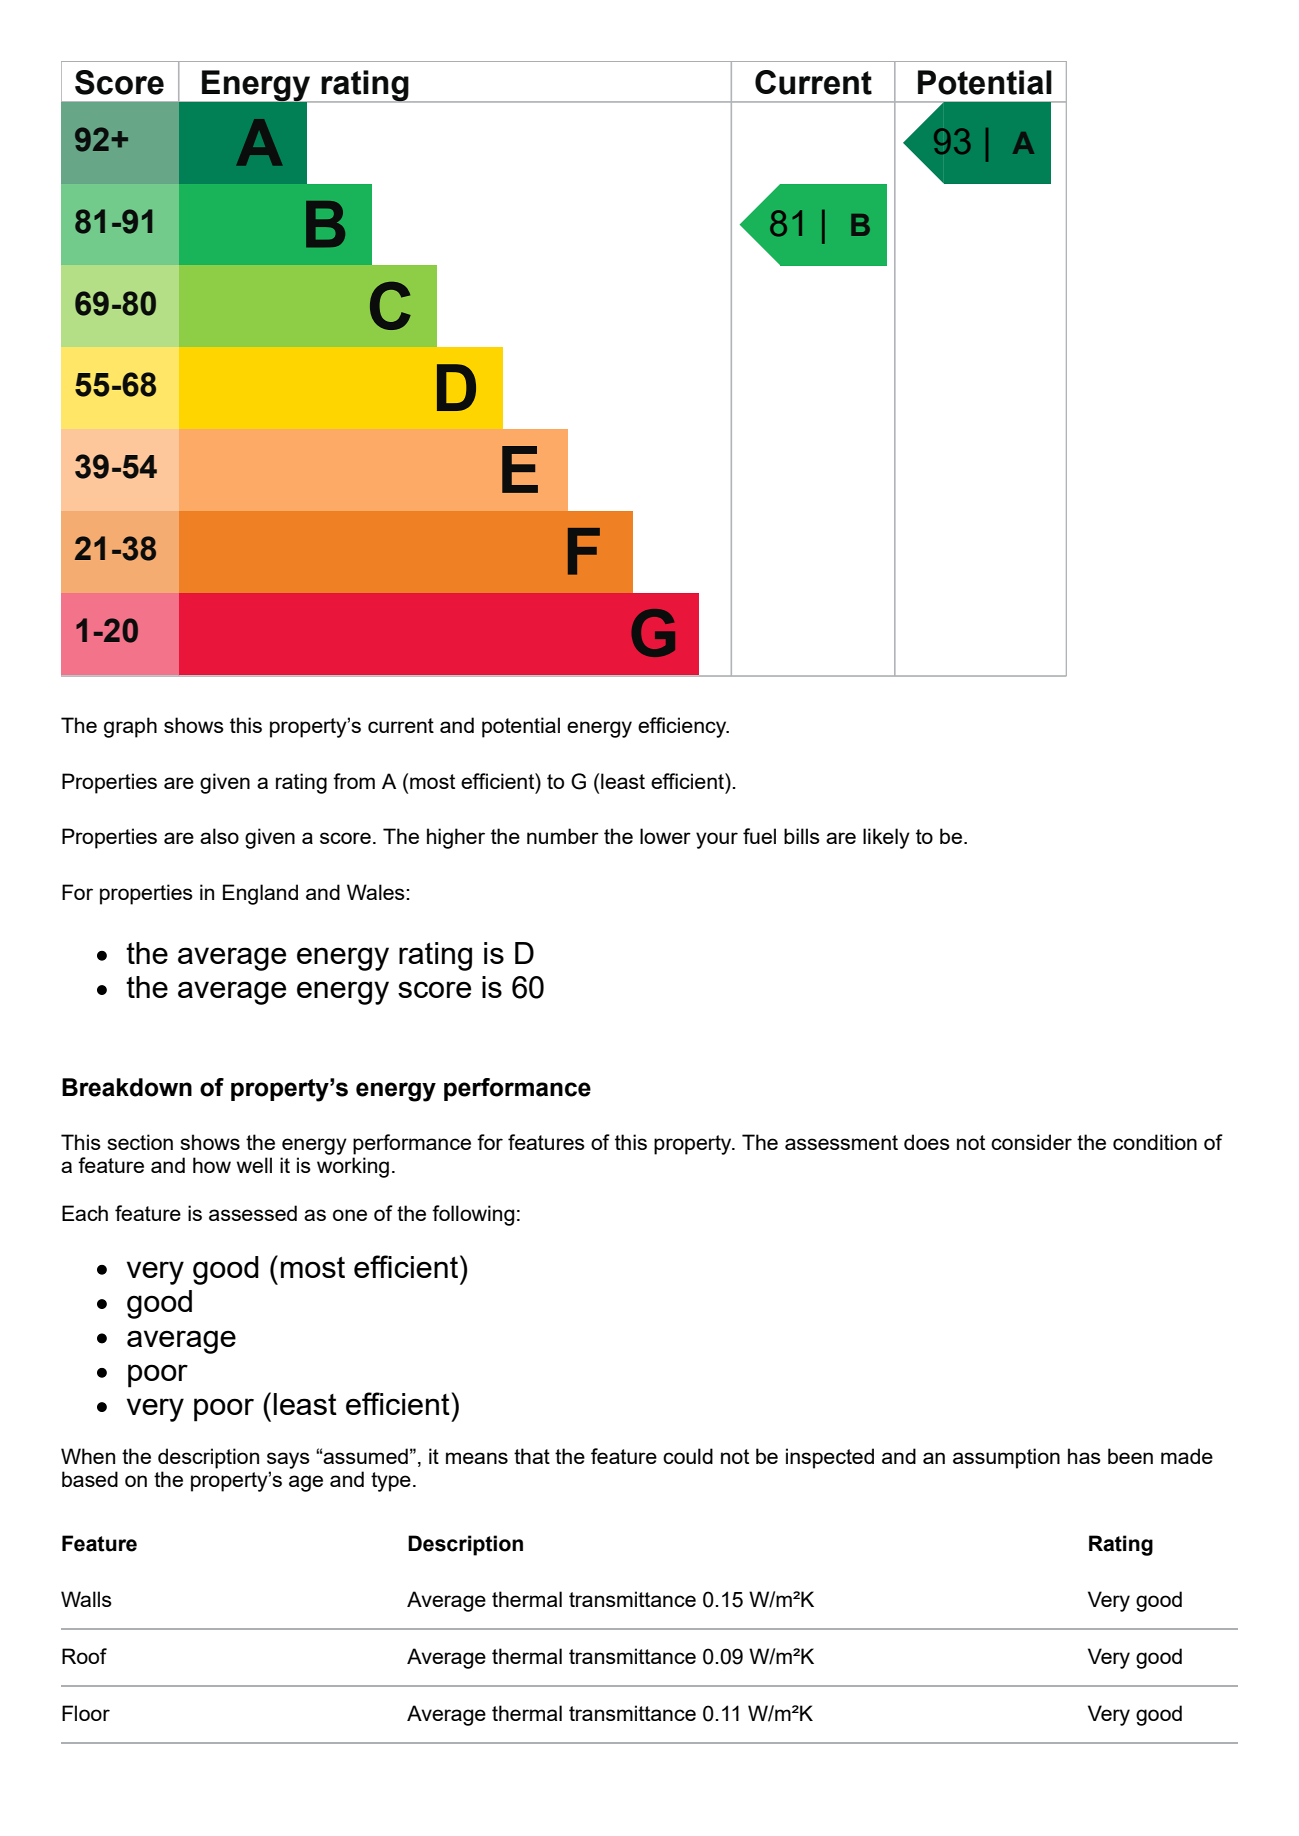 Image resolution: width=1299 pixels, height=1836 pixels. I want to click on says, so click(288, 1460).
